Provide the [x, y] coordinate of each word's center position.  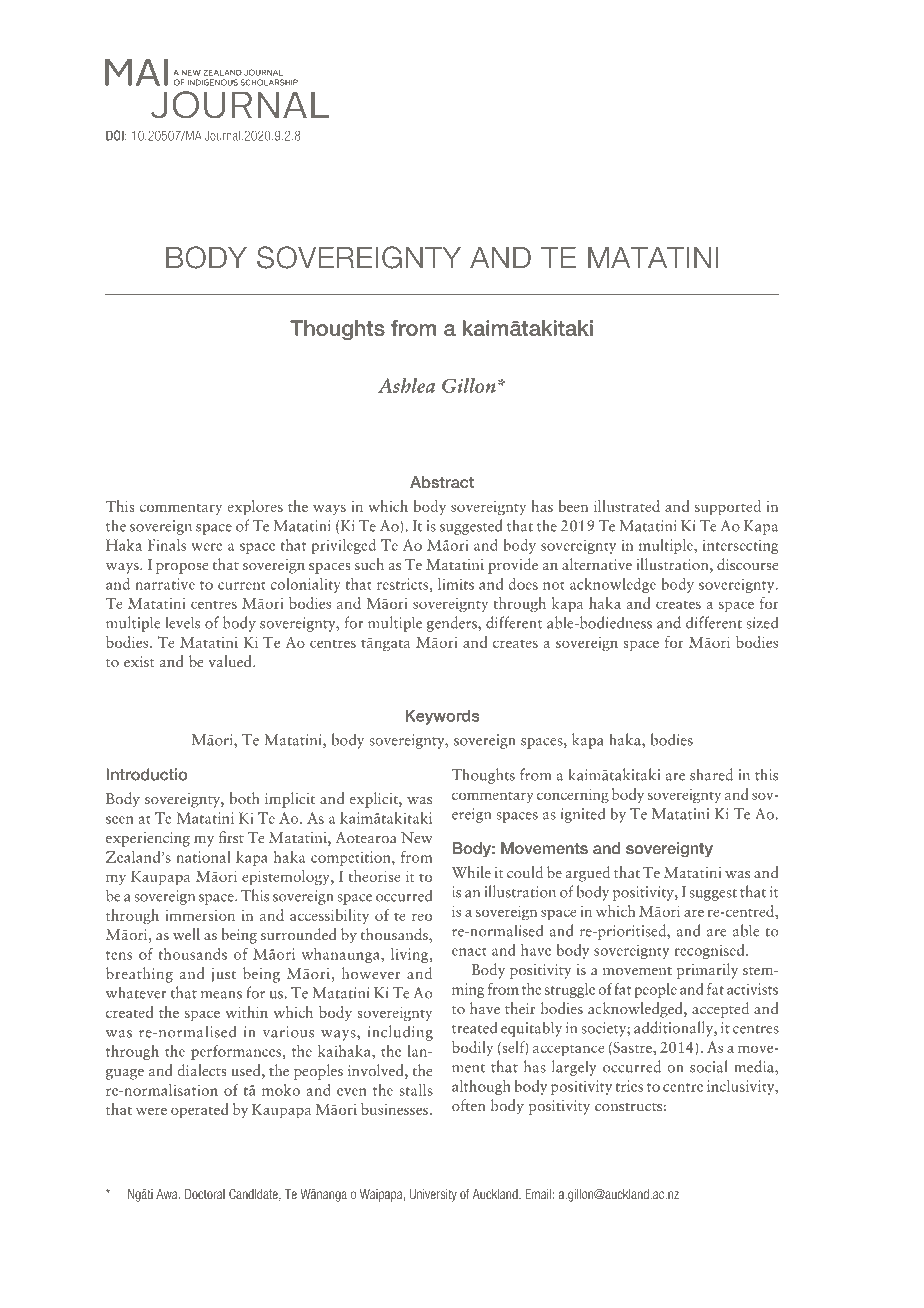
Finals [167, 545]
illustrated [627, 506]
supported [728, 508]
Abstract [442, 482]
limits [456, 584]
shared [711, 774]
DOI [116, 135]
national [203, 857]
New [417, 837]
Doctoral [205, 1194]
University [433, 1195]
